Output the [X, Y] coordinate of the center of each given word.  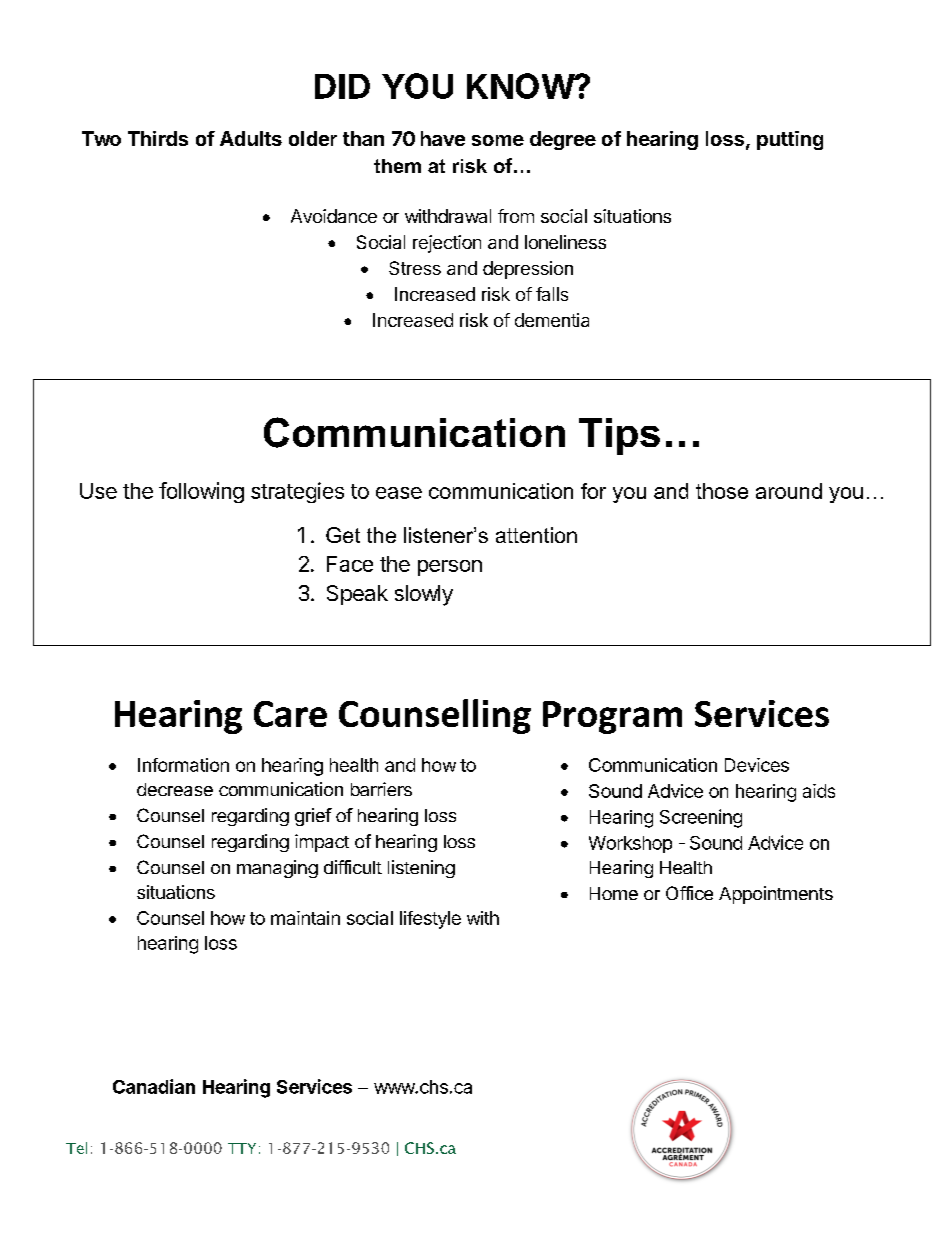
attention [536, 535]
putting [790, 140]
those [722, 491]
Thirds [158, 138]
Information [183, 765]
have [443, 138]
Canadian [154, 1086]
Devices [757, 765]
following [201, 492]
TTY [242, 1148]
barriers [381, 789]
